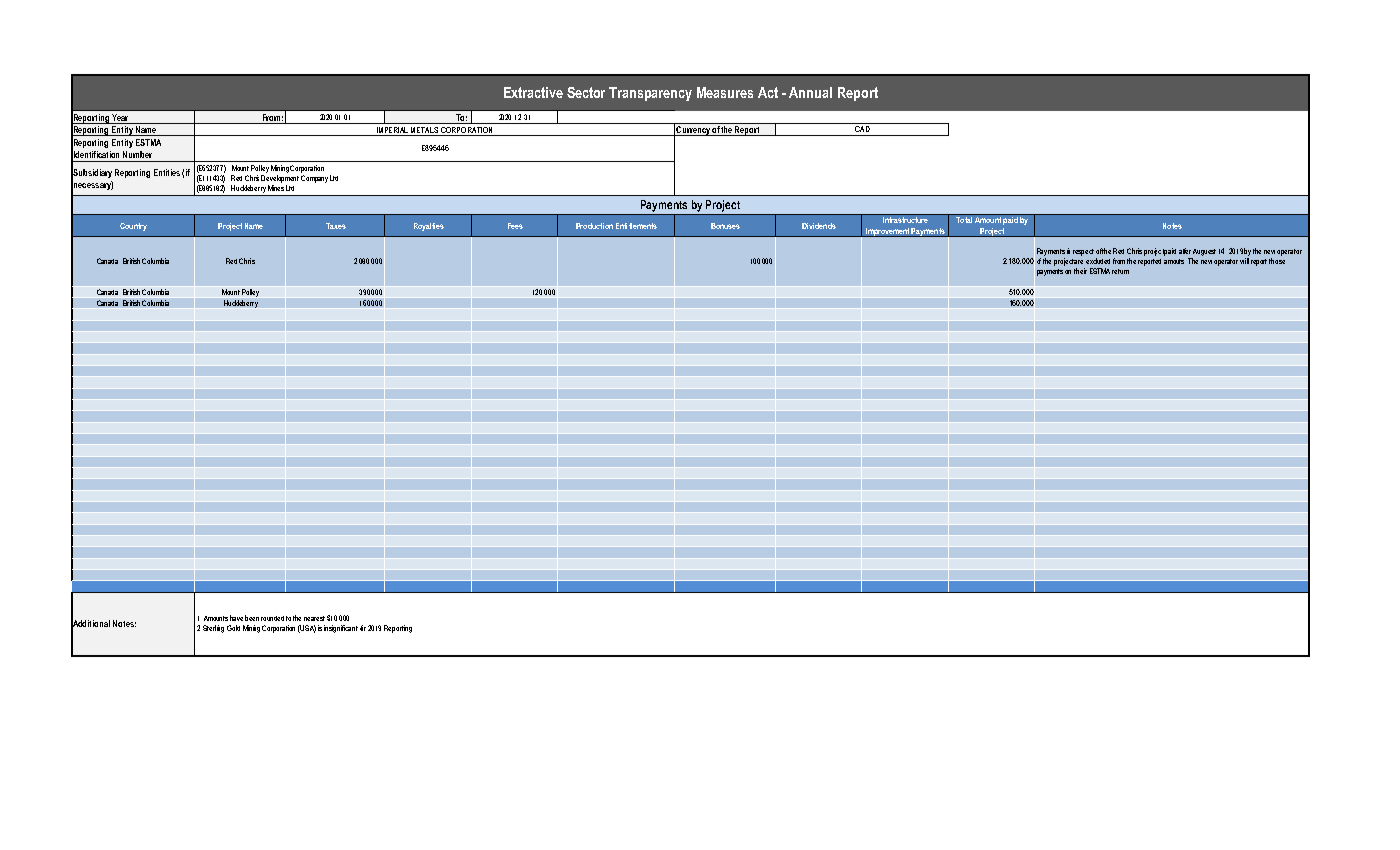  Describe the element at coordinates (314, 618) in the screenshot. I see `nearest` at that location.
